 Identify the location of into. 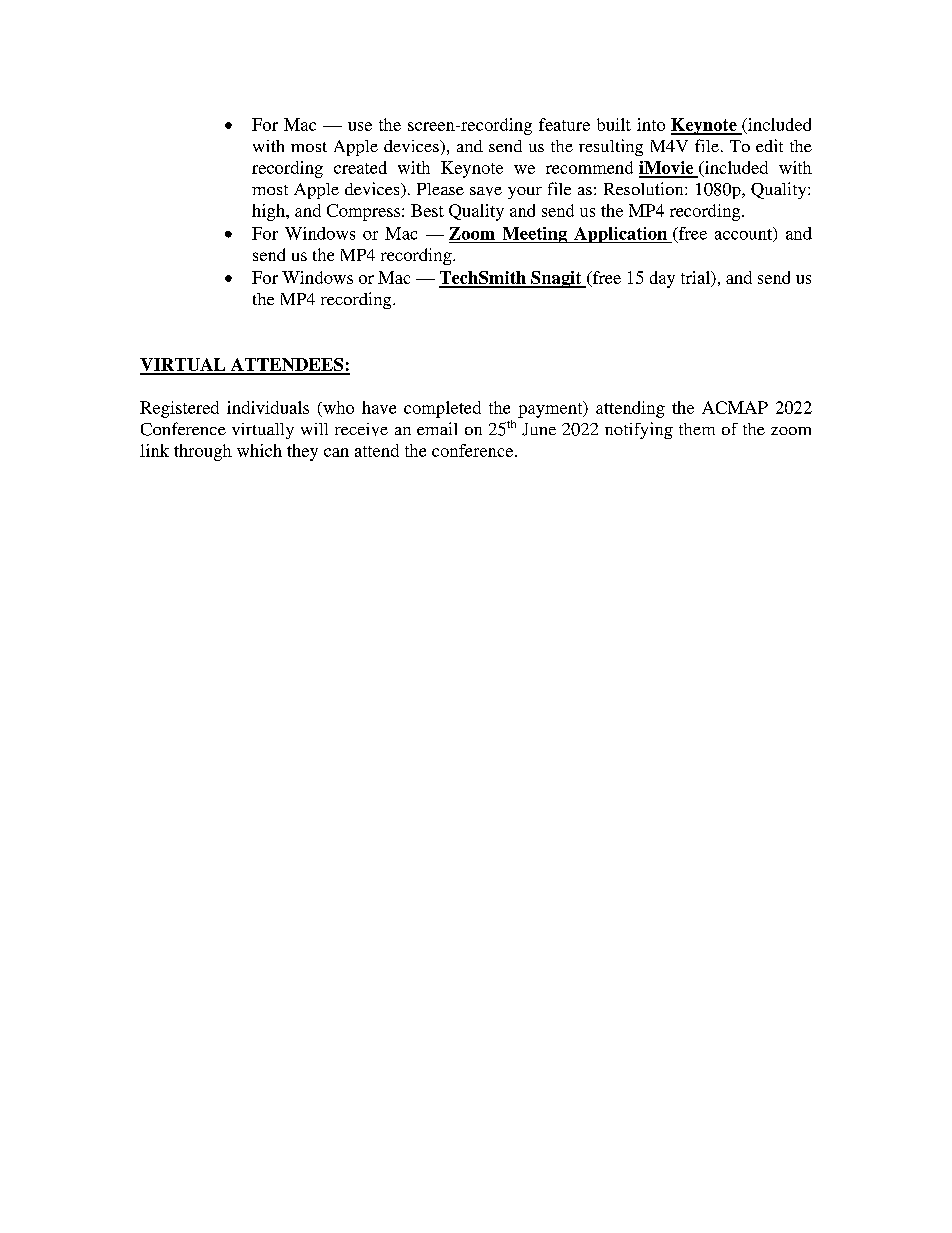
(651, 124).
